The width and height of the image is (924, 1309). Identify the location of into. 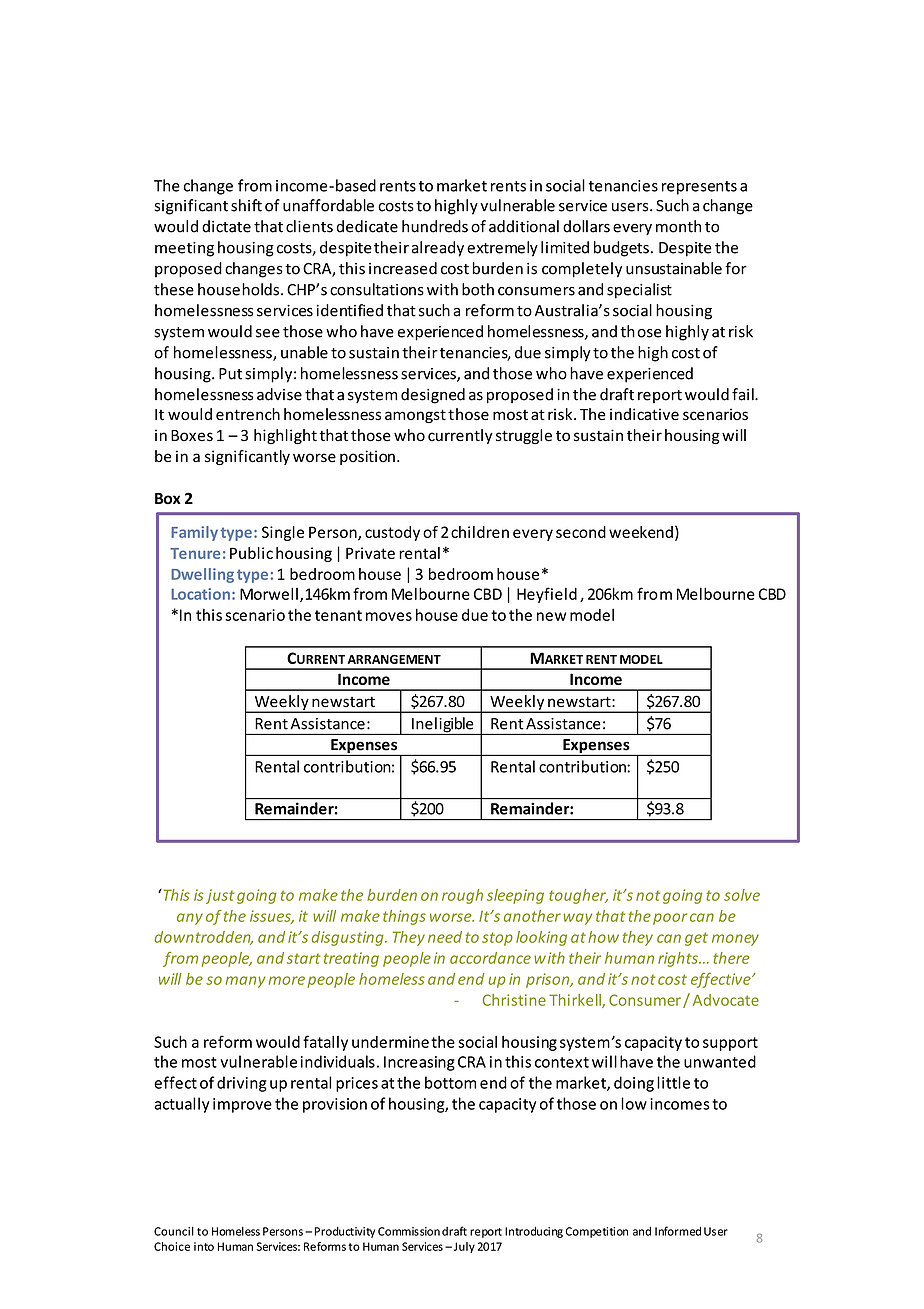
(204, 1246).
